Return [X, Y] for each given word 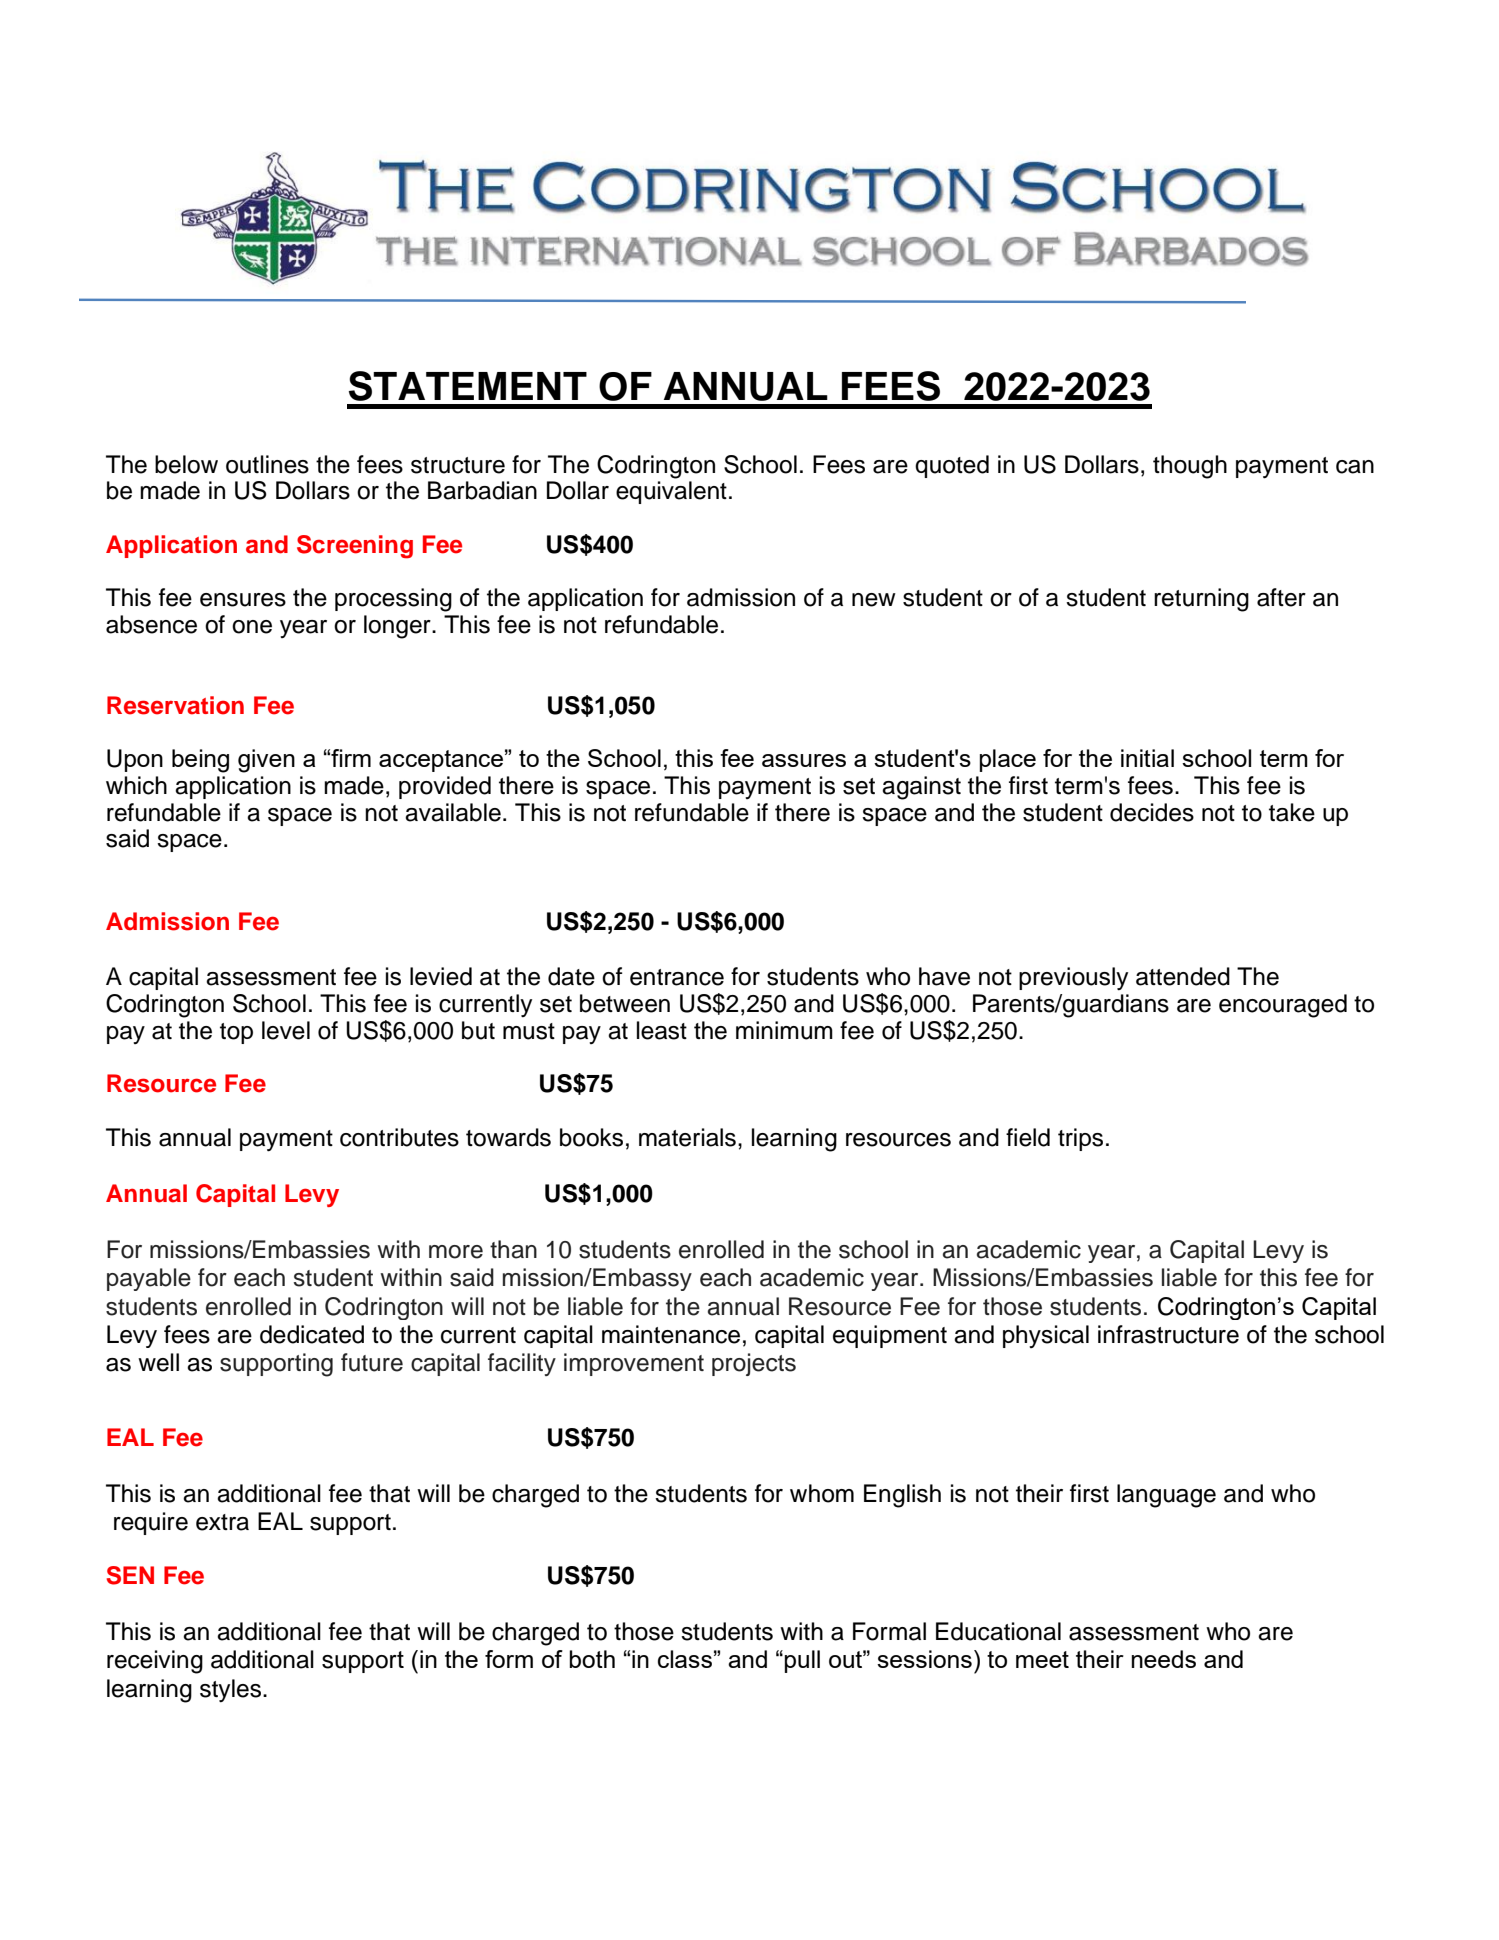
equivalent [671, 492]
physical [1046, 1336]
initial [1147, 758]
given [266, 761]
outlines [267, 464]
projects [754, 1364]
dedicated [312, 1334]
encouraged [1283, 1006]
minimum [784, 1030]
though [1190, 467]
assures [804, 760]
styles [232, 1691]
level [286, 1030]
